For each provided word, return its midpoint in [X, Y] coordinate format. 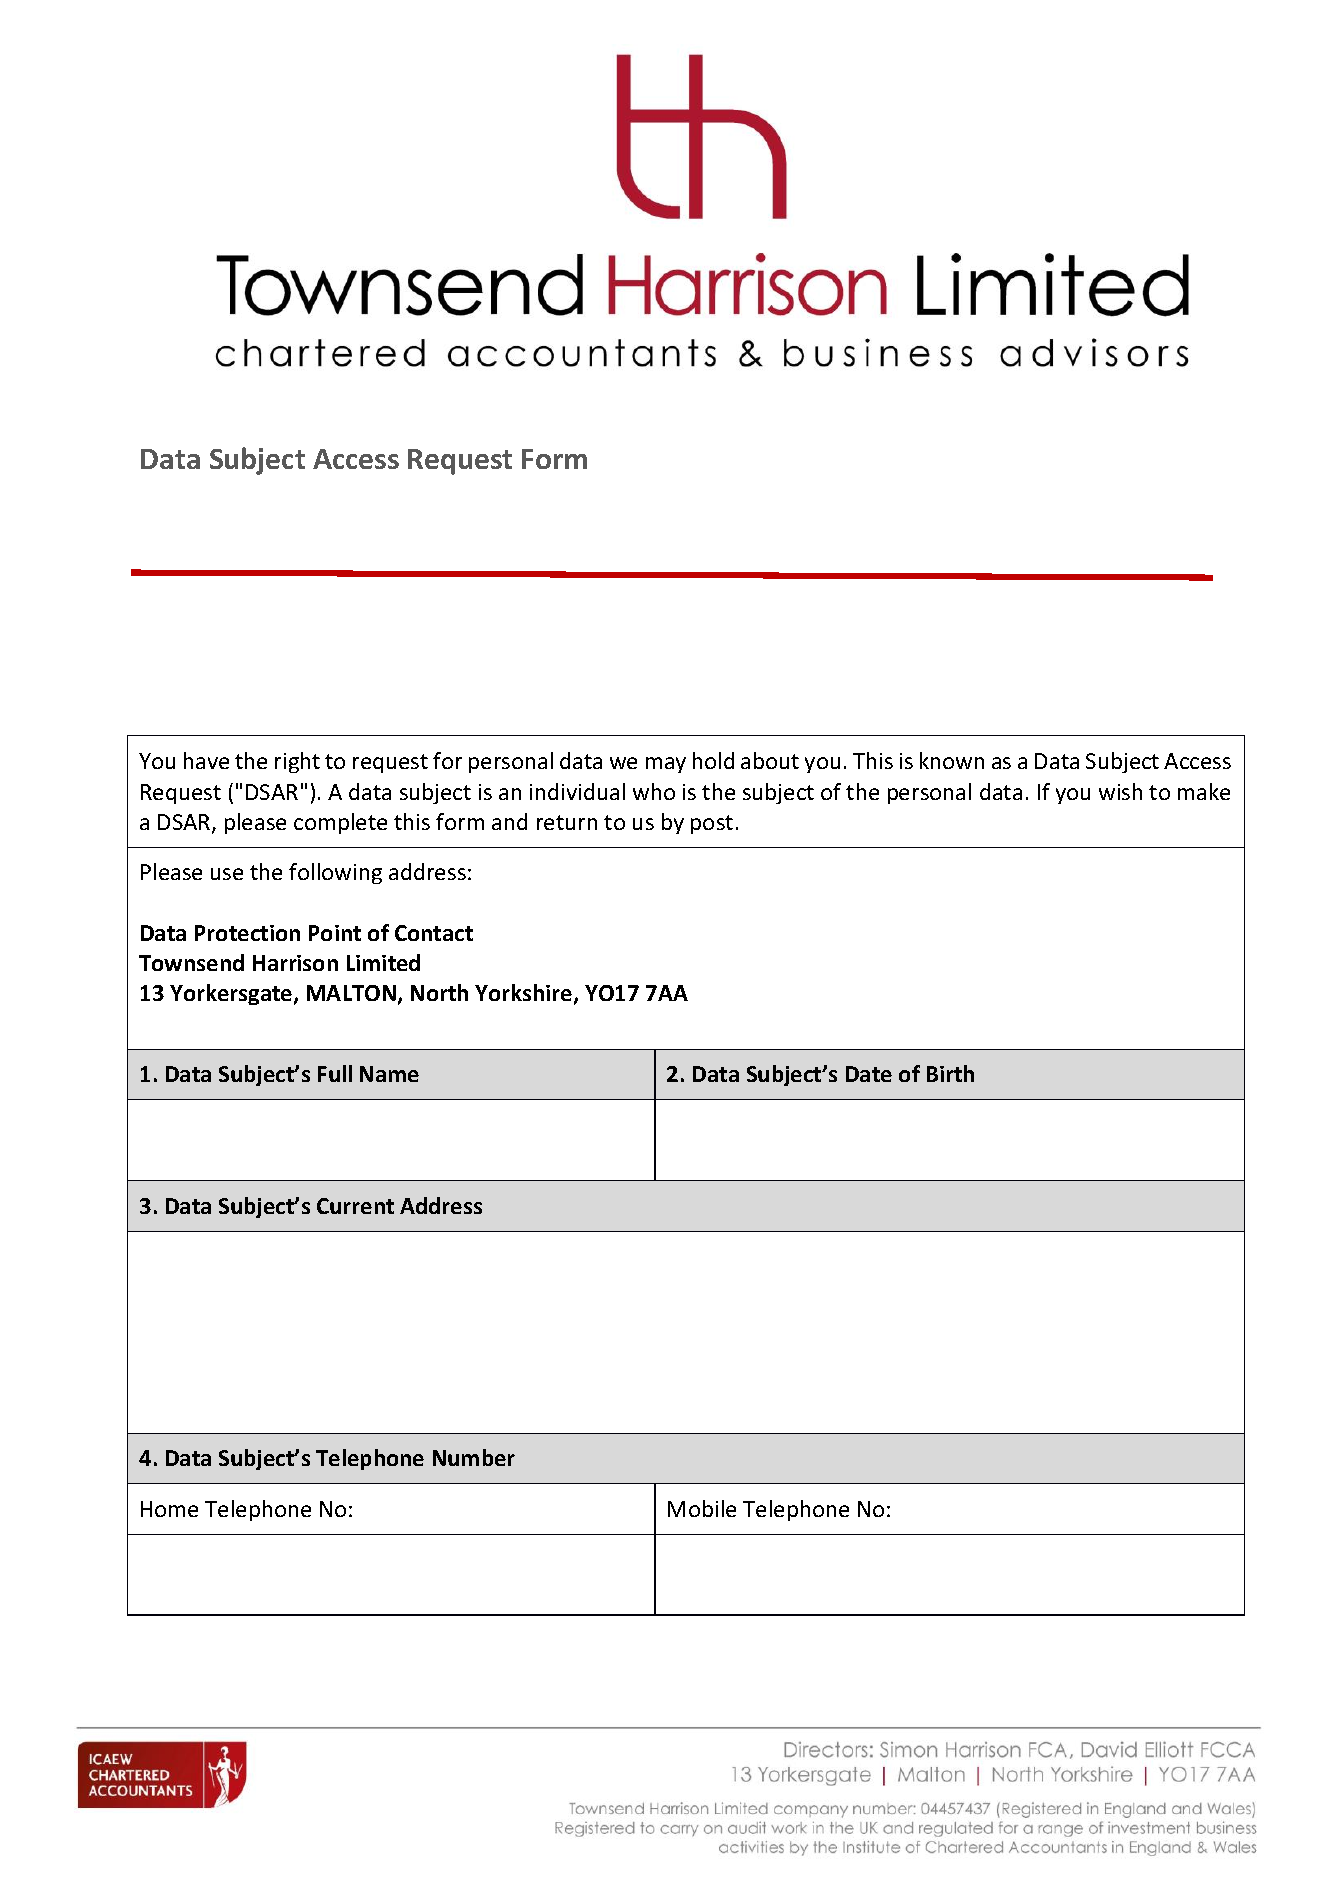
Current [355, 1206]
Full [335, 1073]
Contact [434, 933]
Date [869, 1074]
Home [169, 1509]
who [654, 791]
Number [474, 1457]
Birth [950, 1073]
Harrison [295, 963]
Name [389, 1074]
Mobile [702, 1508]
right [297, 762]
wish [1120, 791]
